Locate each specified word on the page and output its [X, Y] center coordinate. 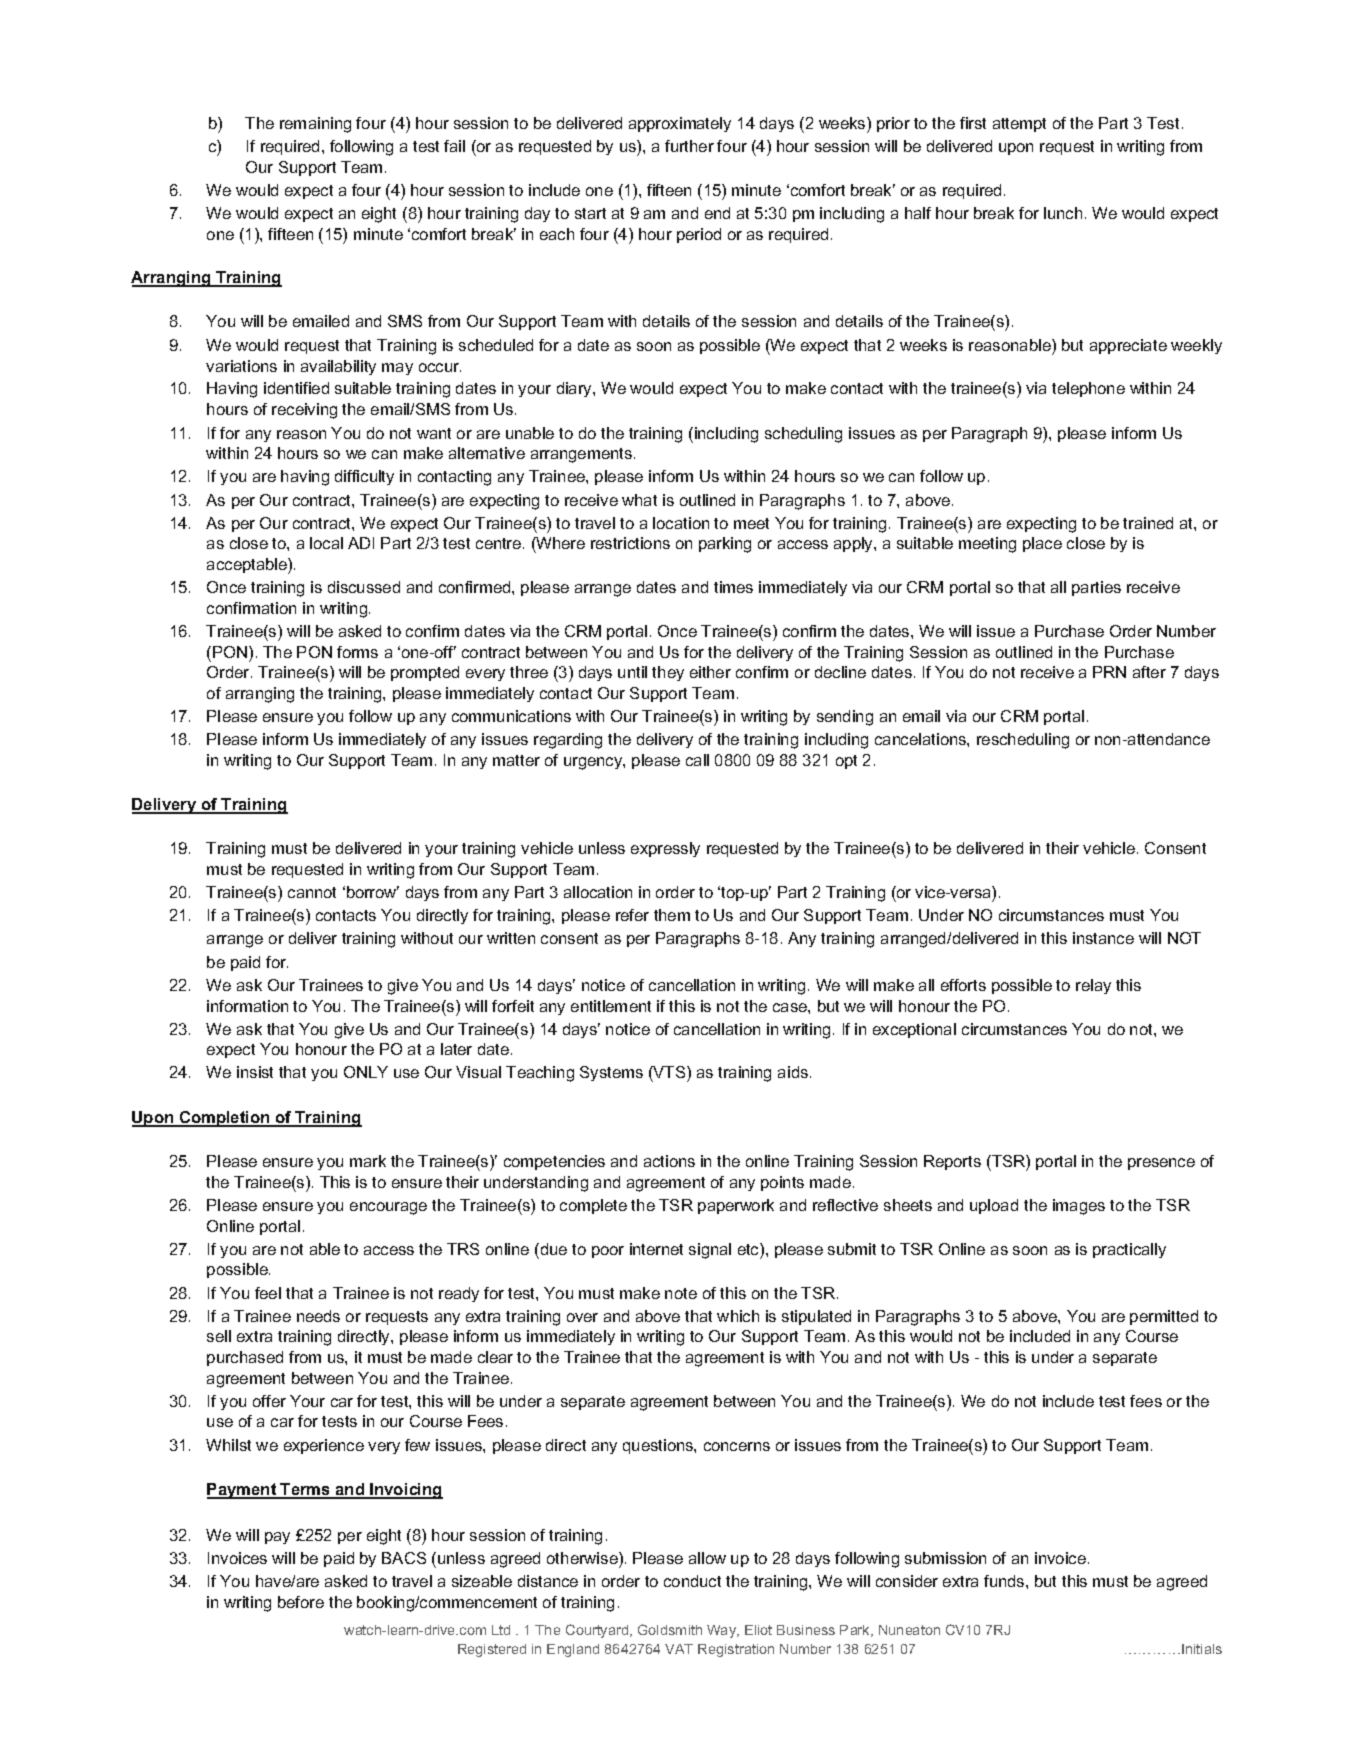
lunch [1063, 213]
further [689, 146]
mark [368, 1161]
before [301, 1602]
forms [357, 652]
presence [1161, 1164]
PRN [1109, 672]
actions [669, 1161]
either [710, 672]
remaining [315, 125]
